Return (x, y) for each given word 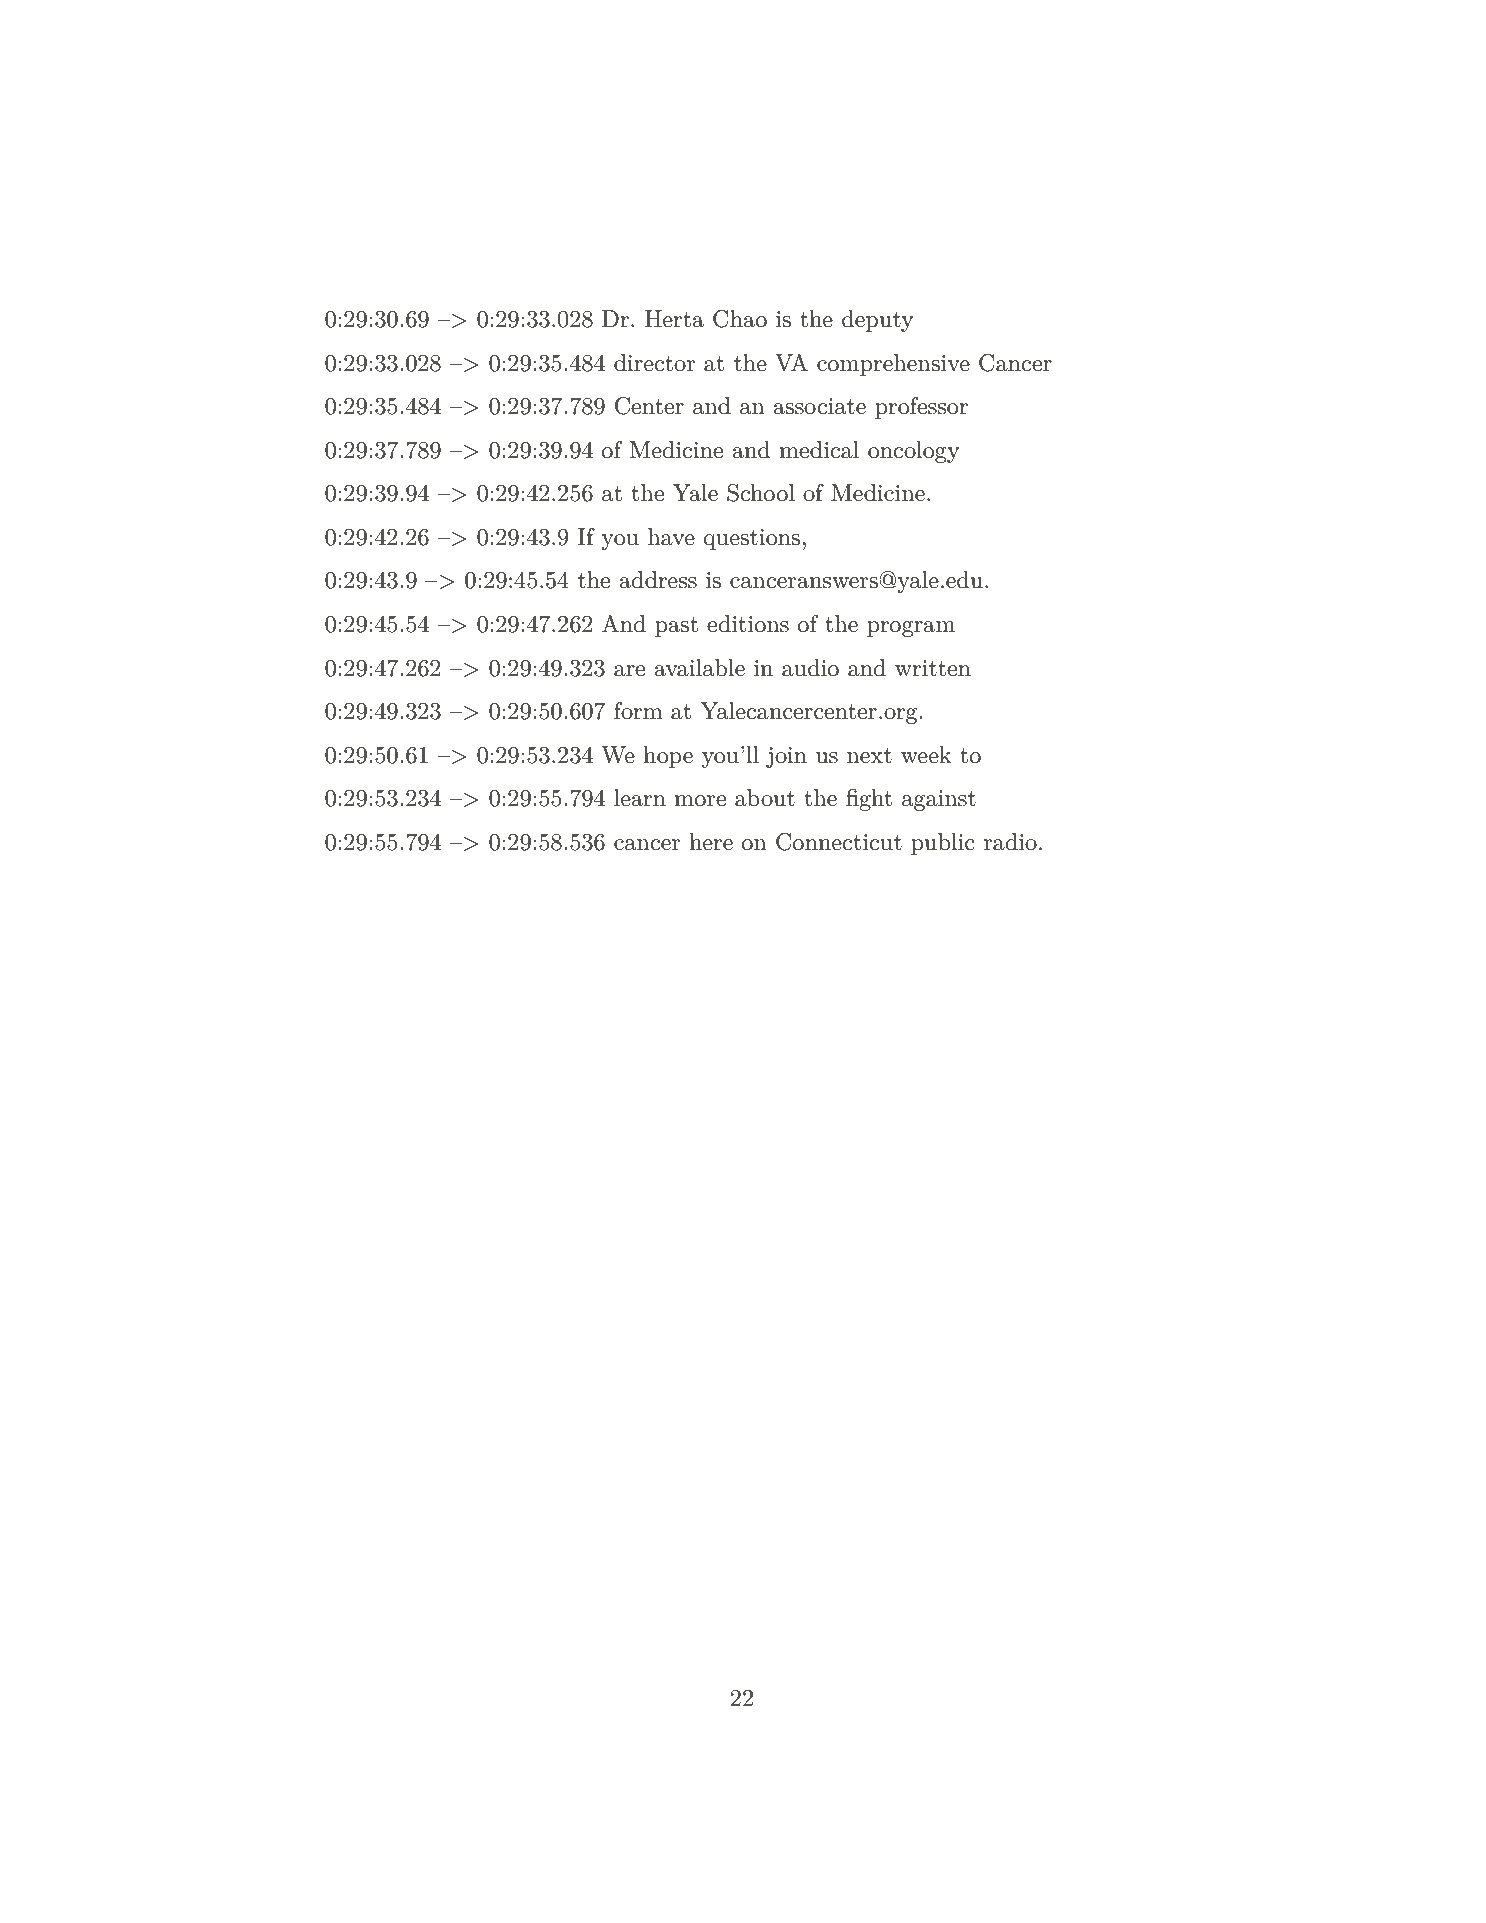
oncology (913, 452)
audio (810, 668)
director (654, 363)
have (671, 537)
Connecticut (839, 842)
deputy (877, 321)
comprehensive (893, 365)
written (933, 668)
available (699, 668)
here (711, 842)
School (761, 493)
